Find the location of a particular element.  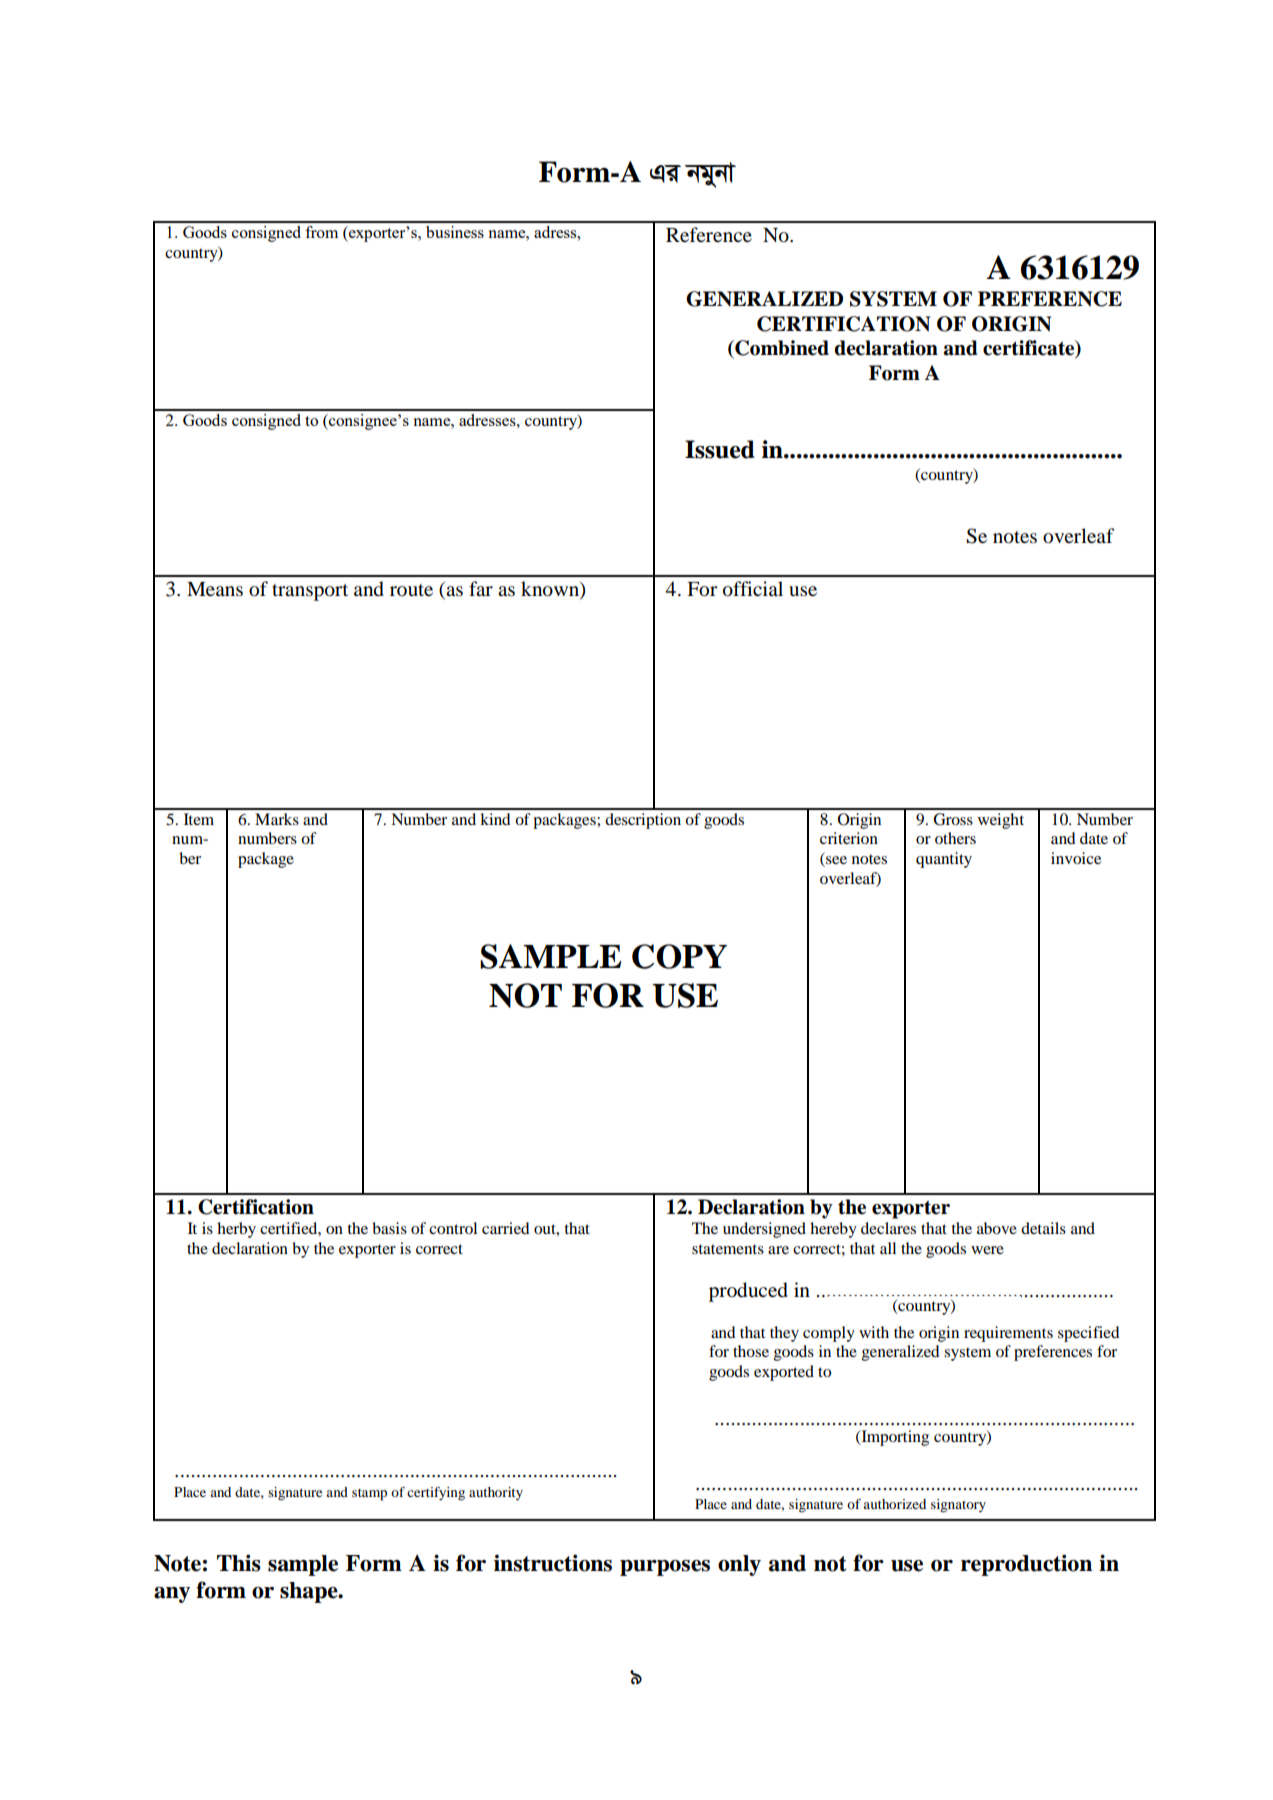

Issued is located at coordinates (720, 449).
